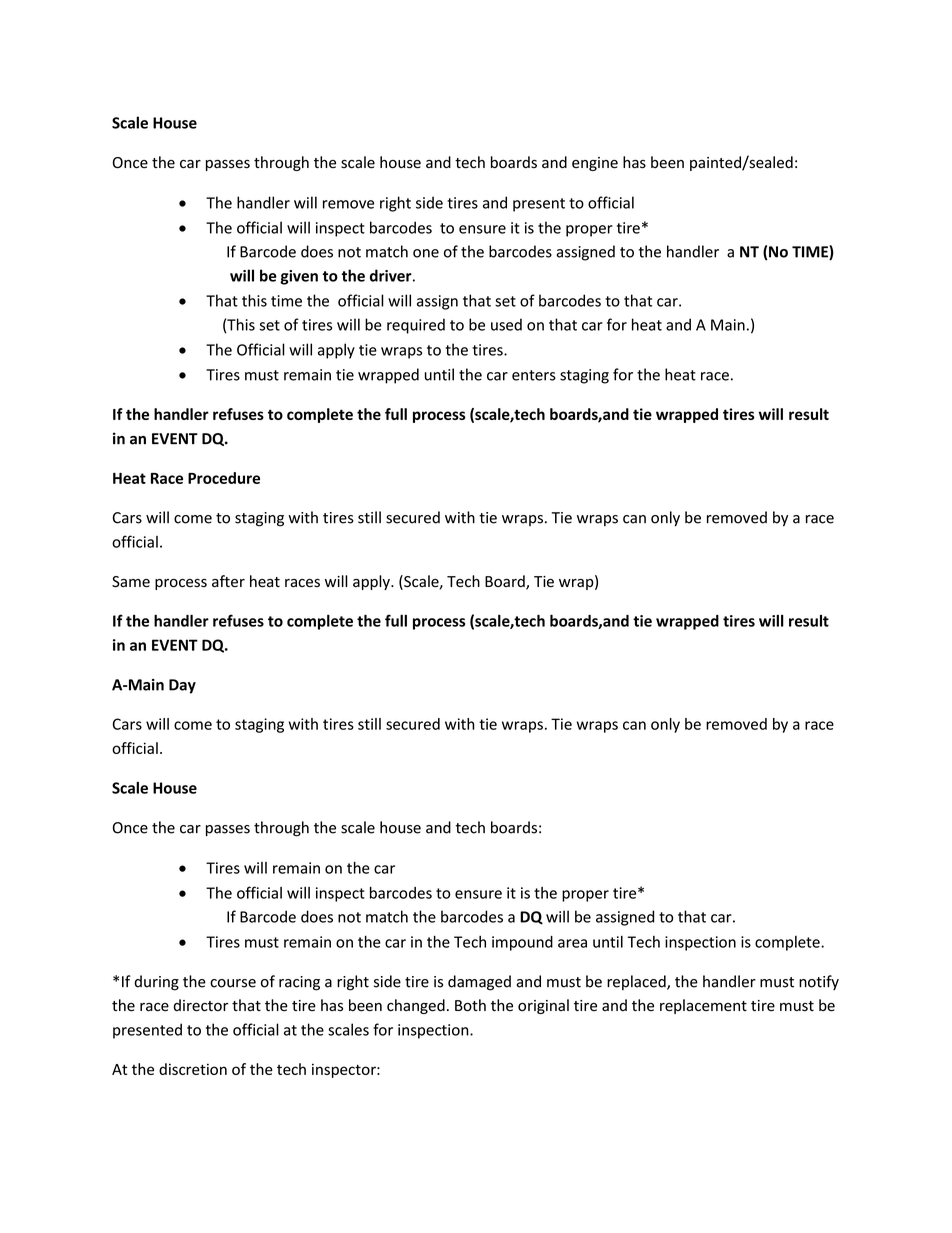  What do you see at coordinates (506, 324) in the screenshot?
I see `used` at bounding box center [506, 324].
